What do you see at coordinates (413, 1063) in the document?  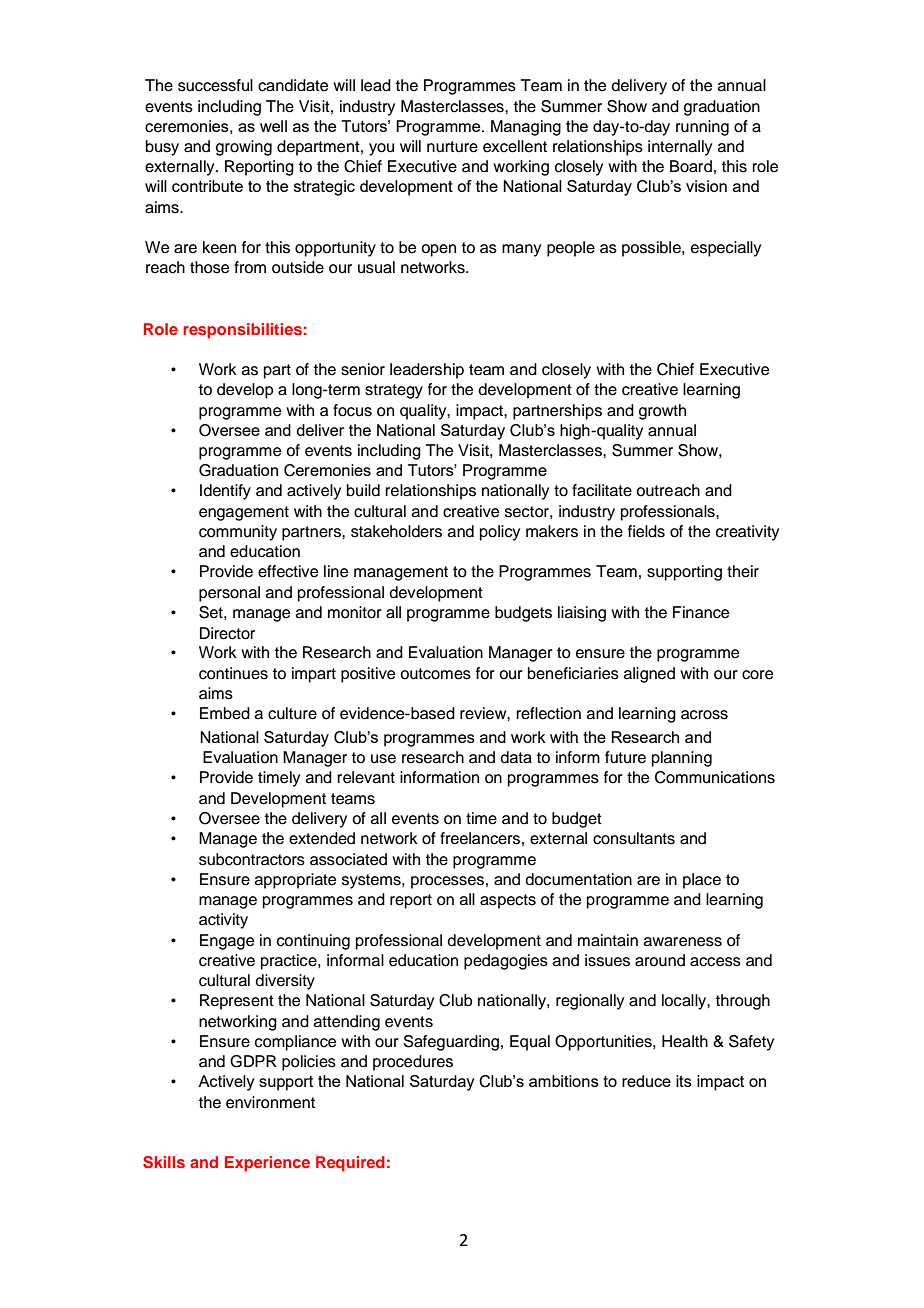 I see `procedures` at bounding box center [413, 1063].
